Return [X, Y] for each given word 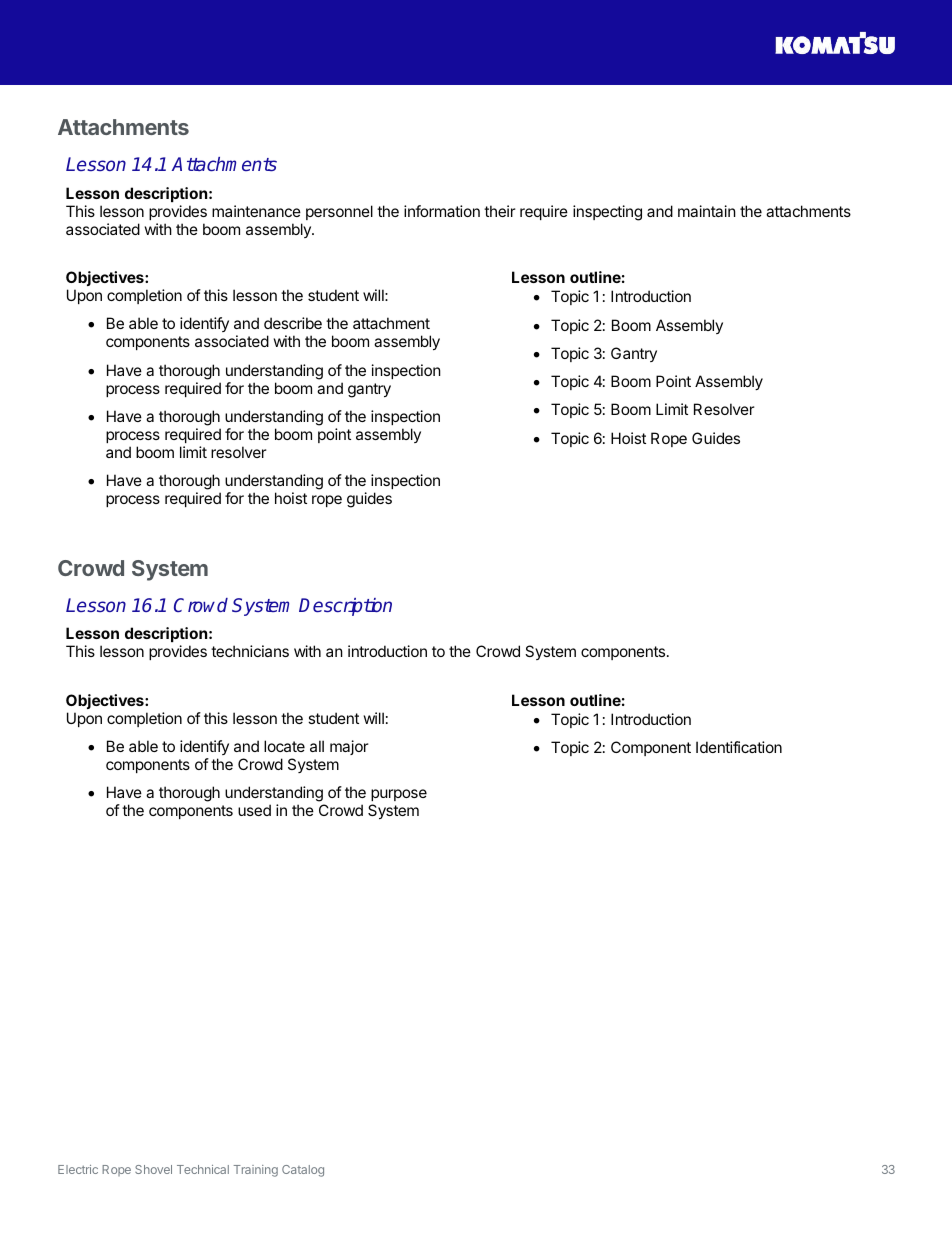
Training [256, 1171]
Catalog [303, 1171]
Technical [203, 1169]
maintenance [256, 211]
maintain [707, 211]
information [442, 211]
